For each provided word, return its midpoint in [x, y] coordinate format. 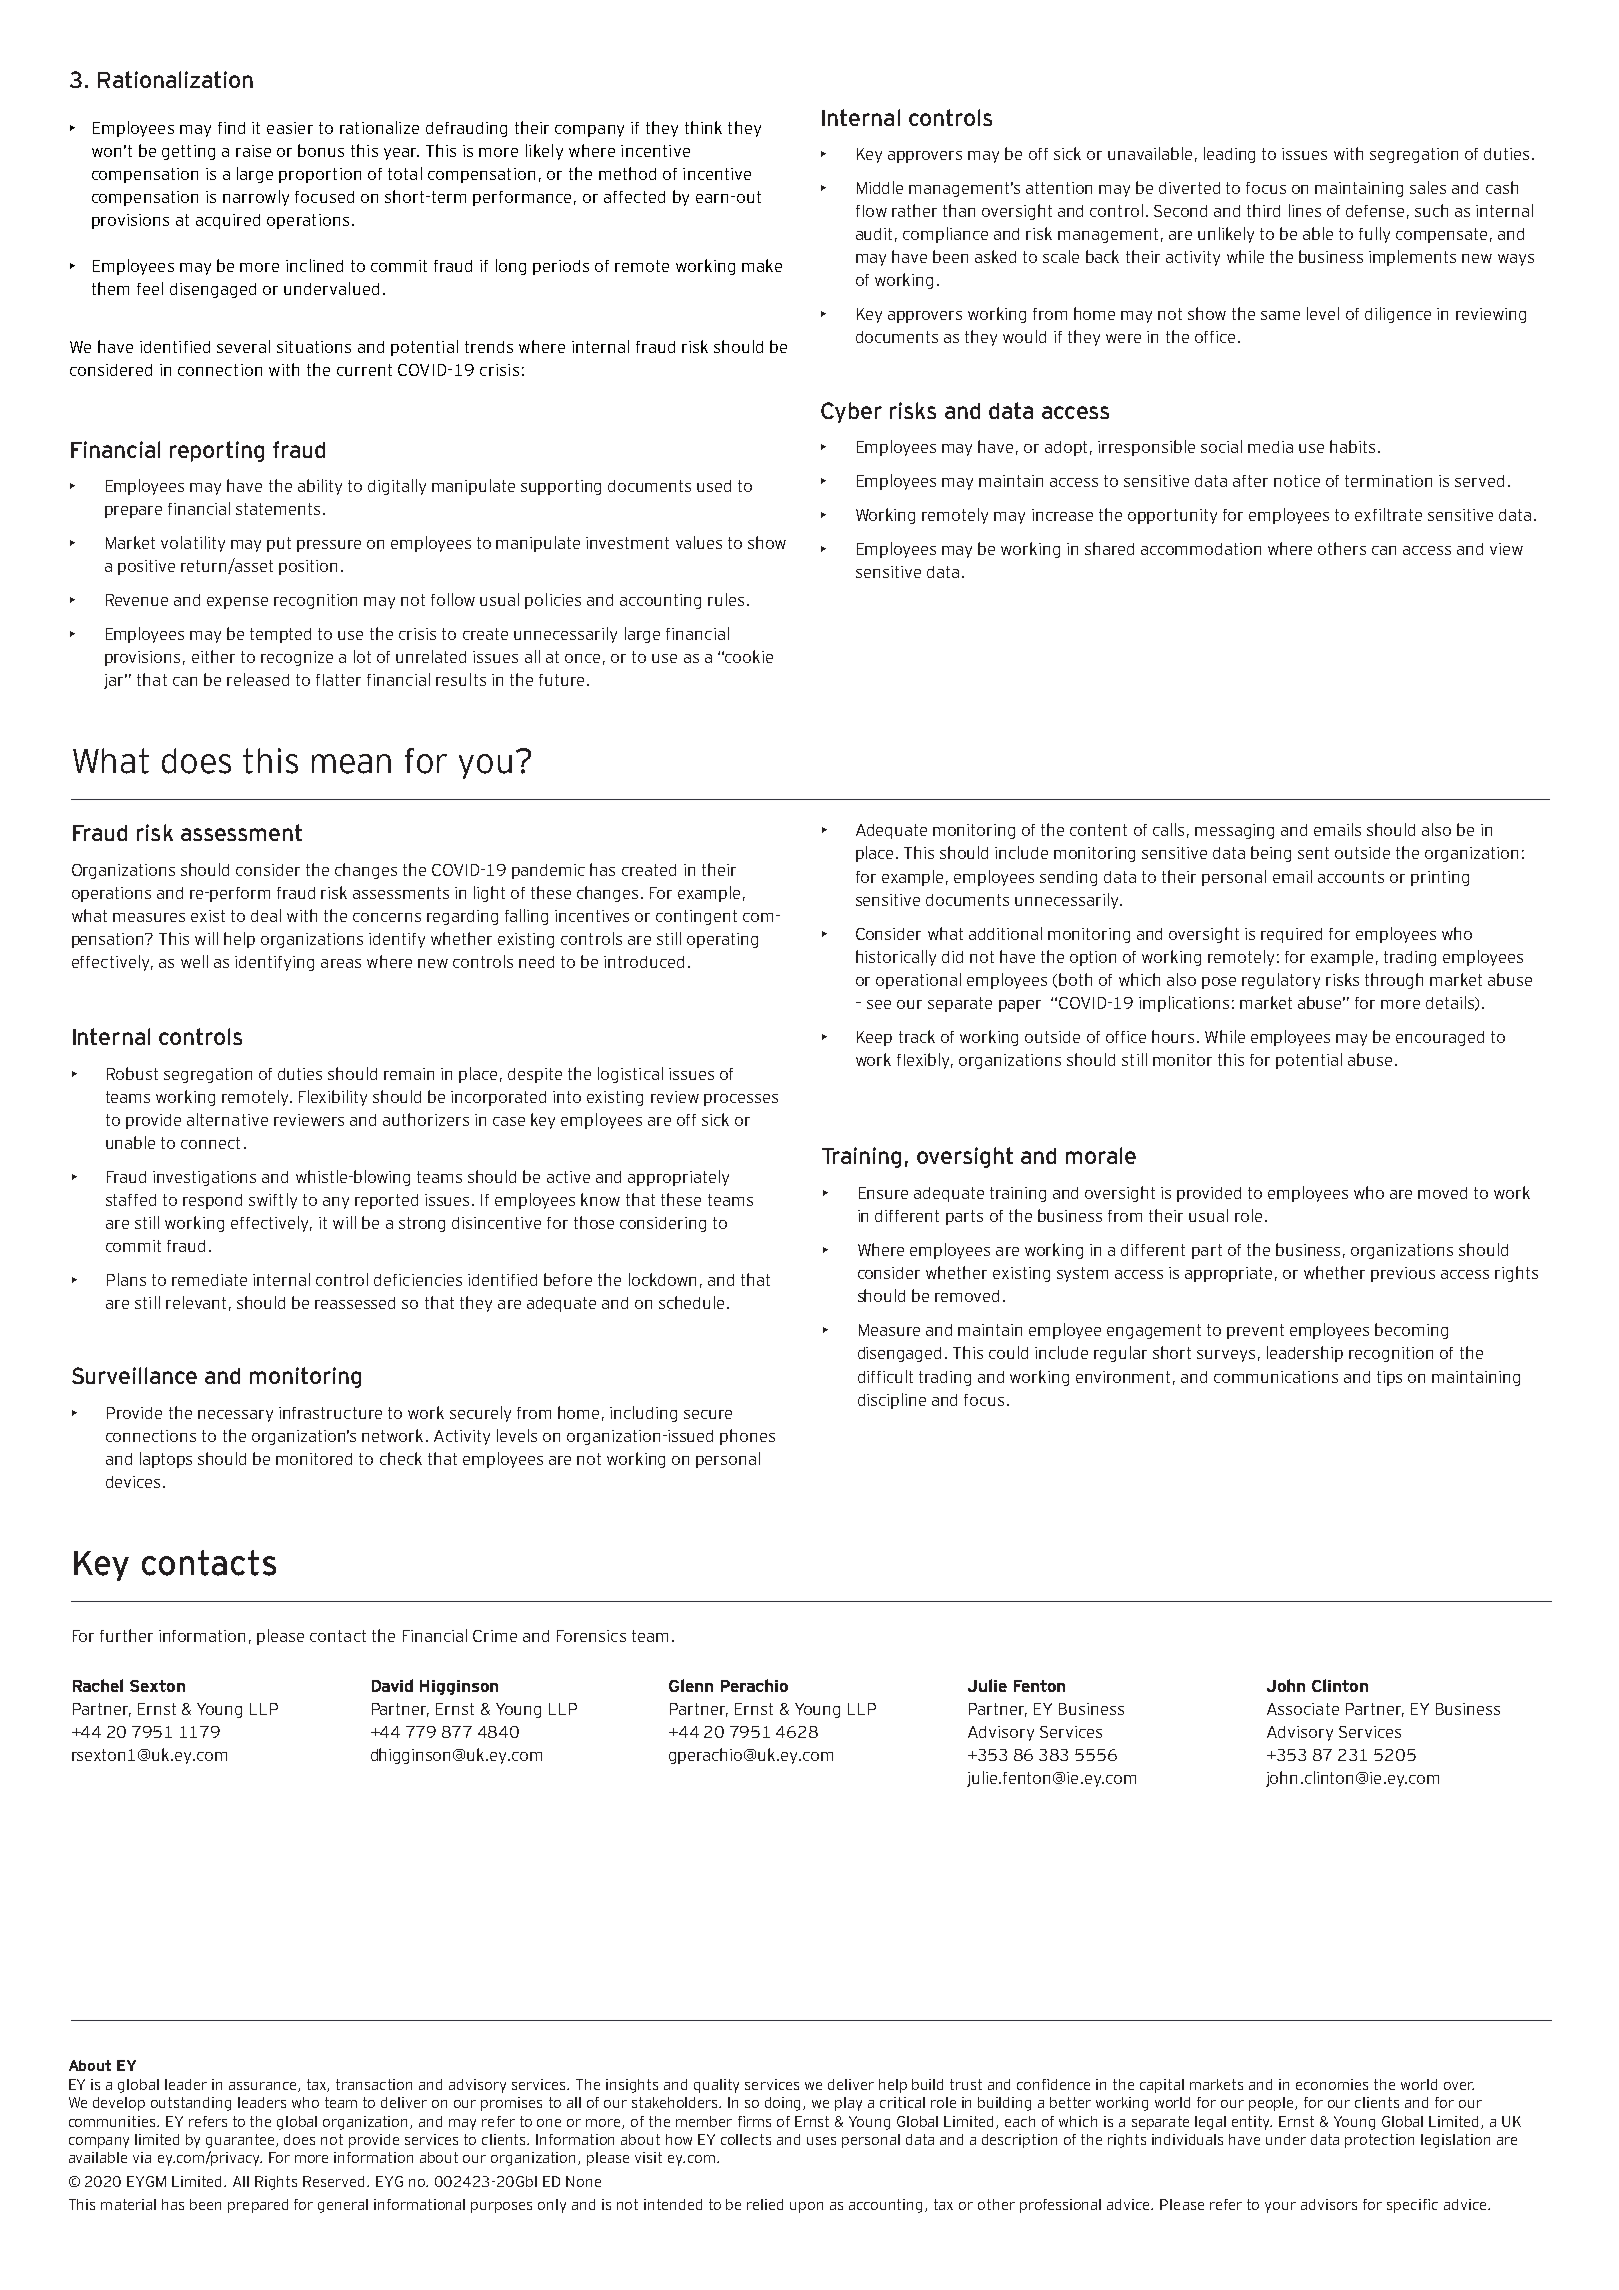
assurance [264, 2087]
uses [821, 2141]
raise [253, 151]
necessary [235, 1416]
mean [351, 764]
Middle [880, 187]
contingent [696, 917]
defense [1375, 211]
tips [1389, 1378]
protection [1379, 2141]
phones [747, 1437]
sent [1313, 853]
